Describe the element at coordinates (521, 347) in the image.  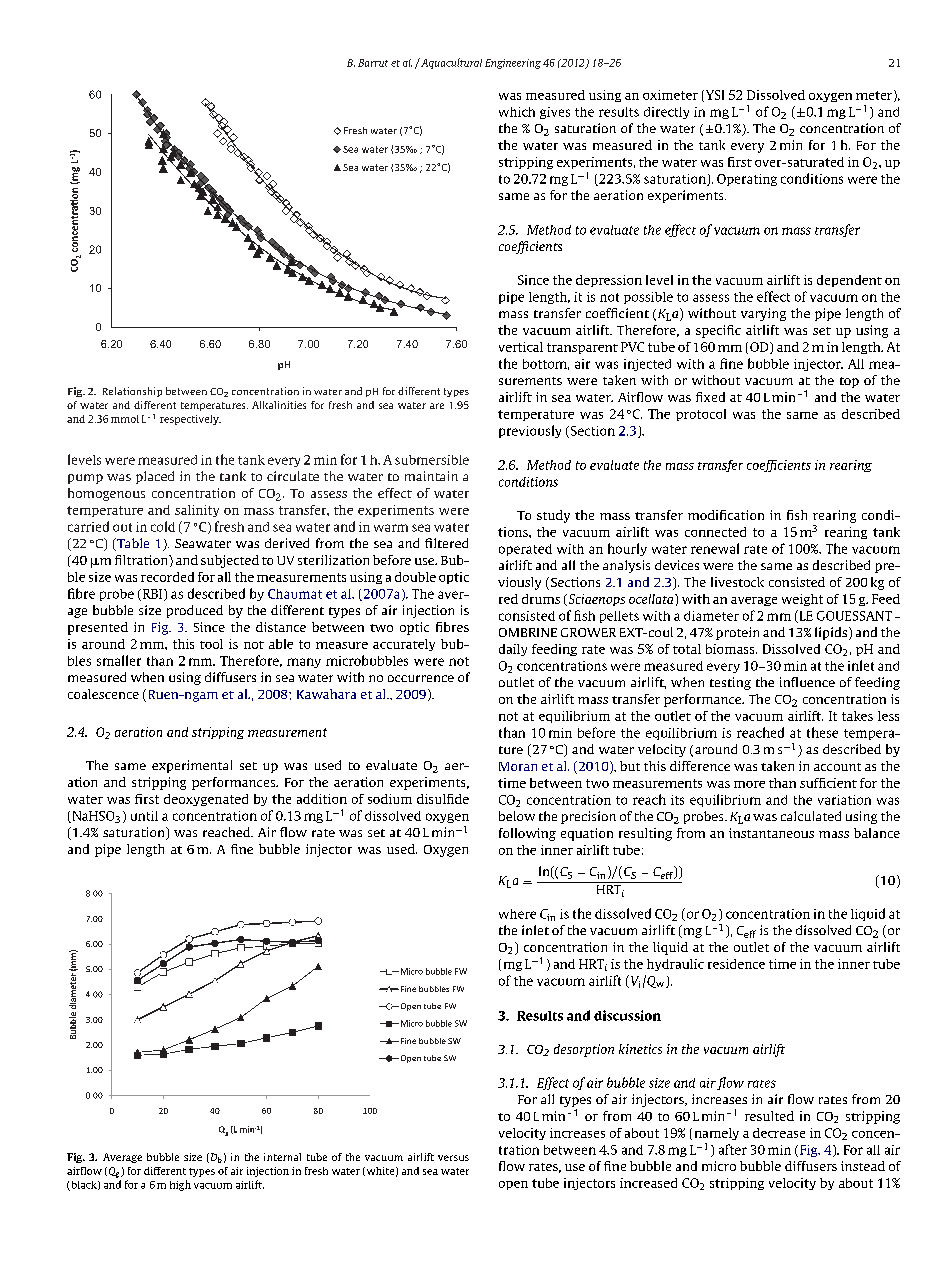
I see `vertical` at that location.
